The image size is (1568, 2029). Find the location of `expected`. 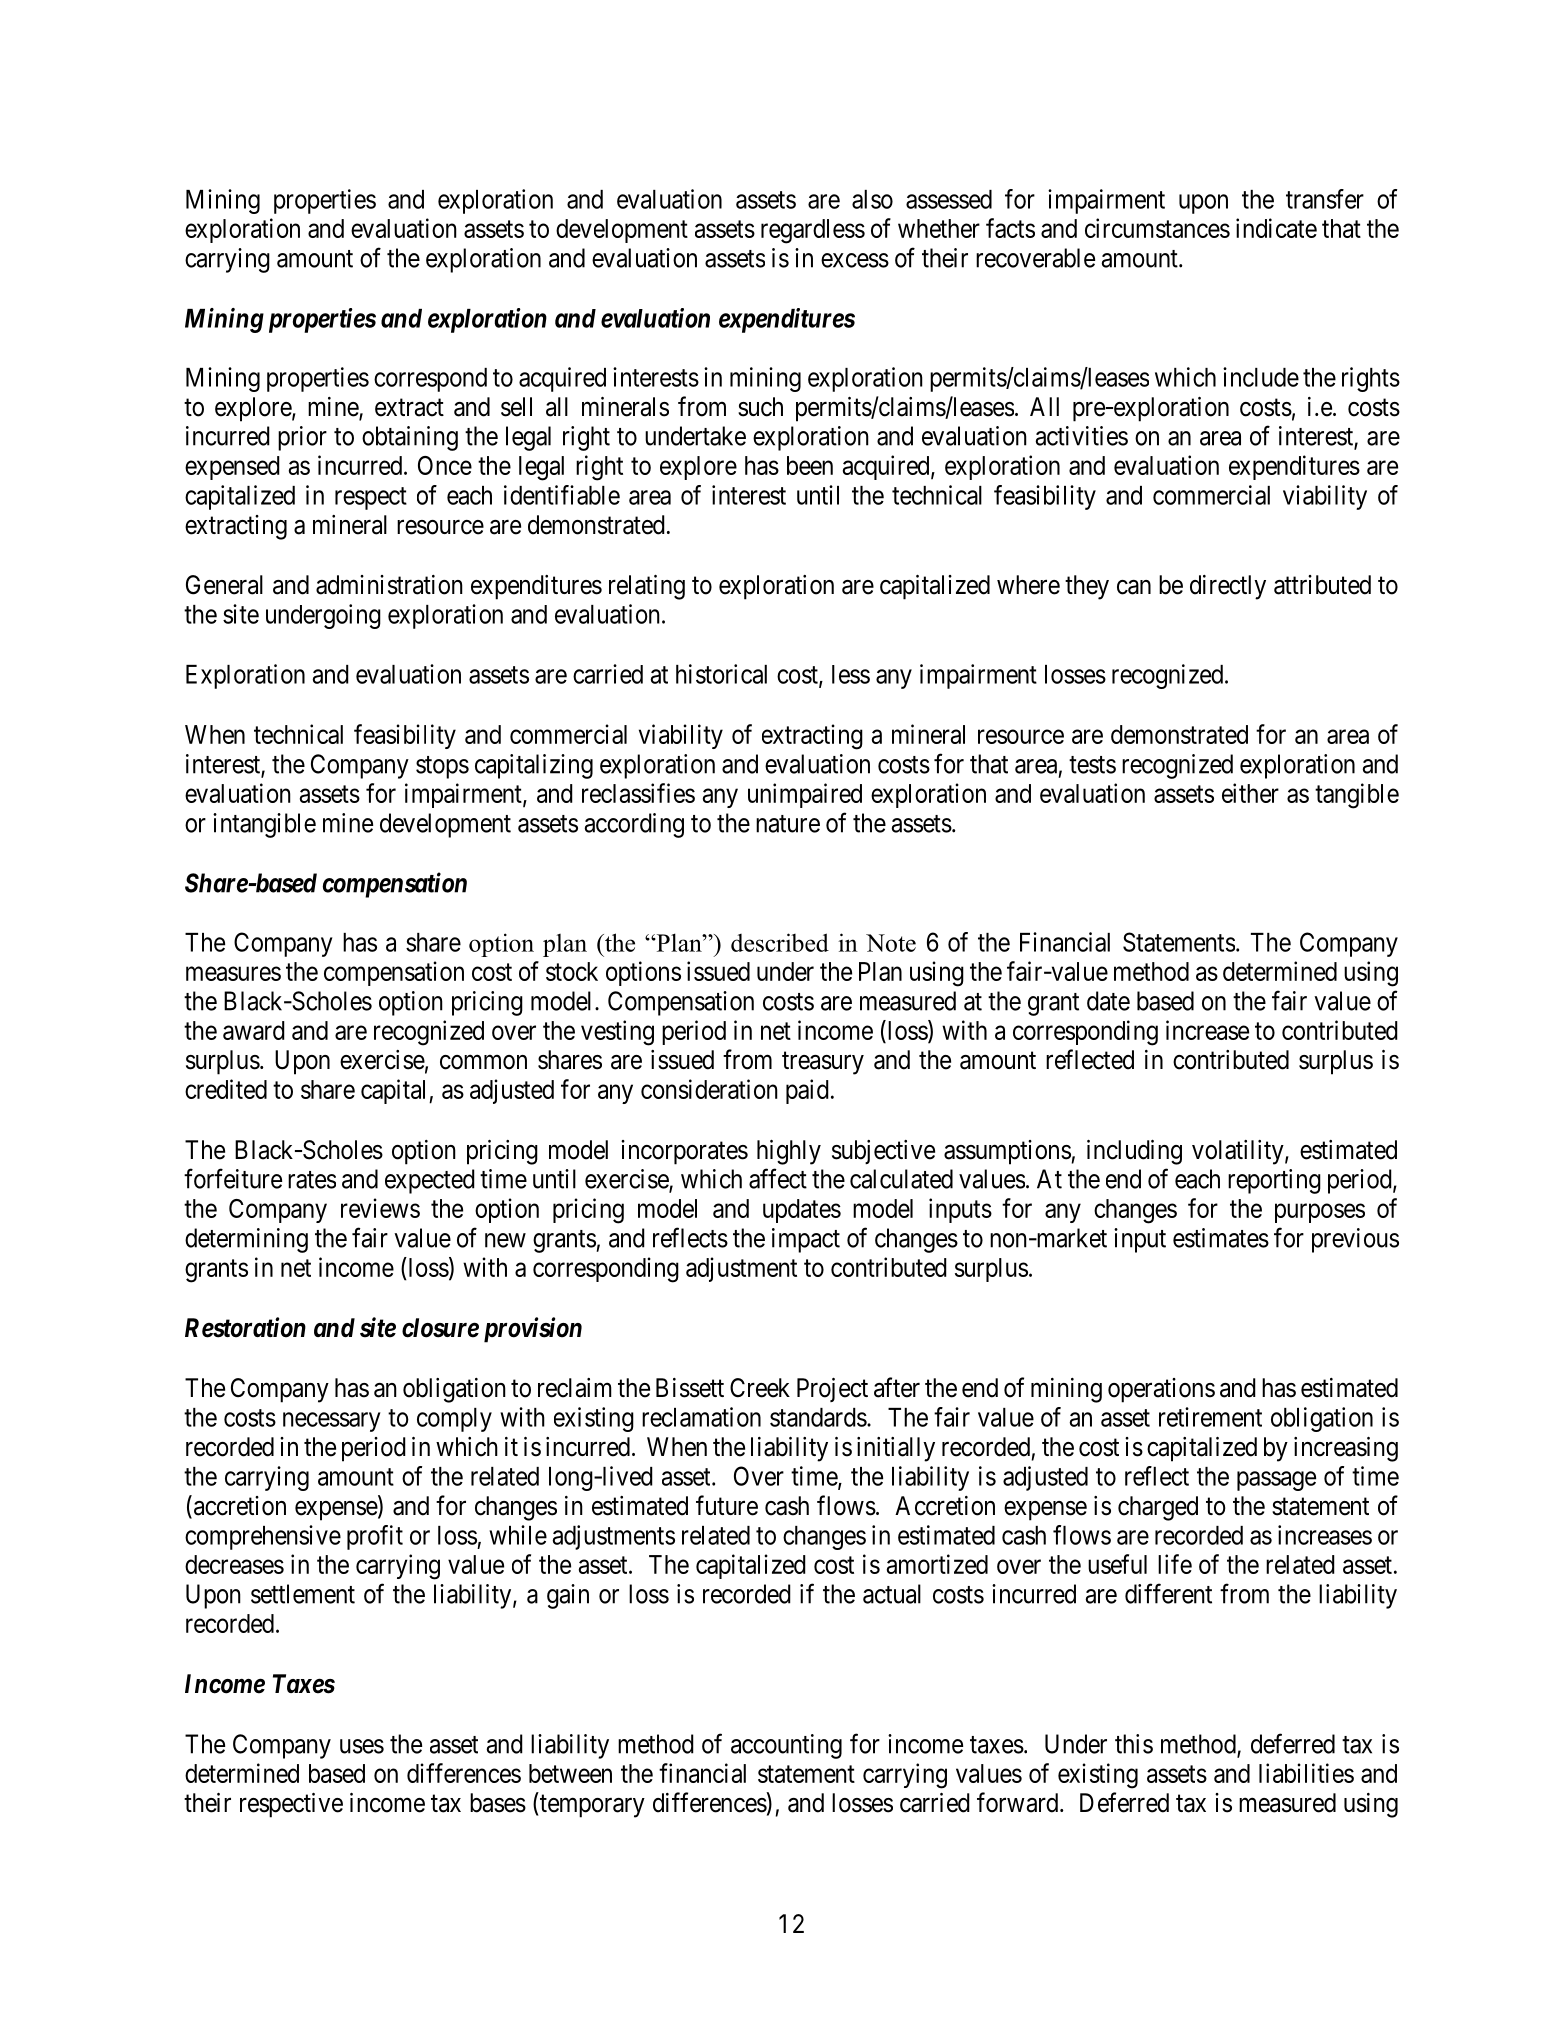

expected is located at coordinates (430, 1181).
